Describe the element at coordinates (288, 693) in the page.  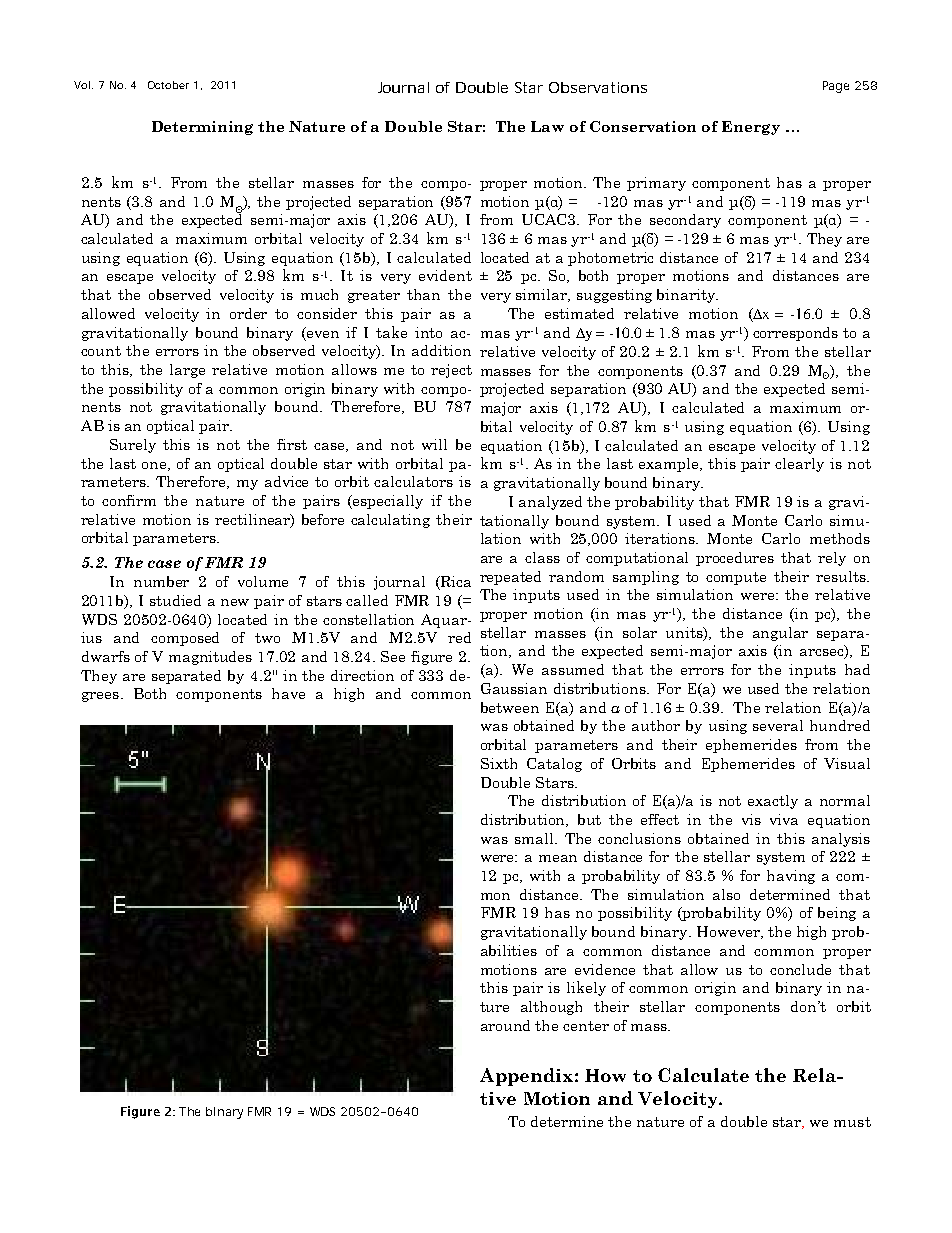
I see `have` at that location.
